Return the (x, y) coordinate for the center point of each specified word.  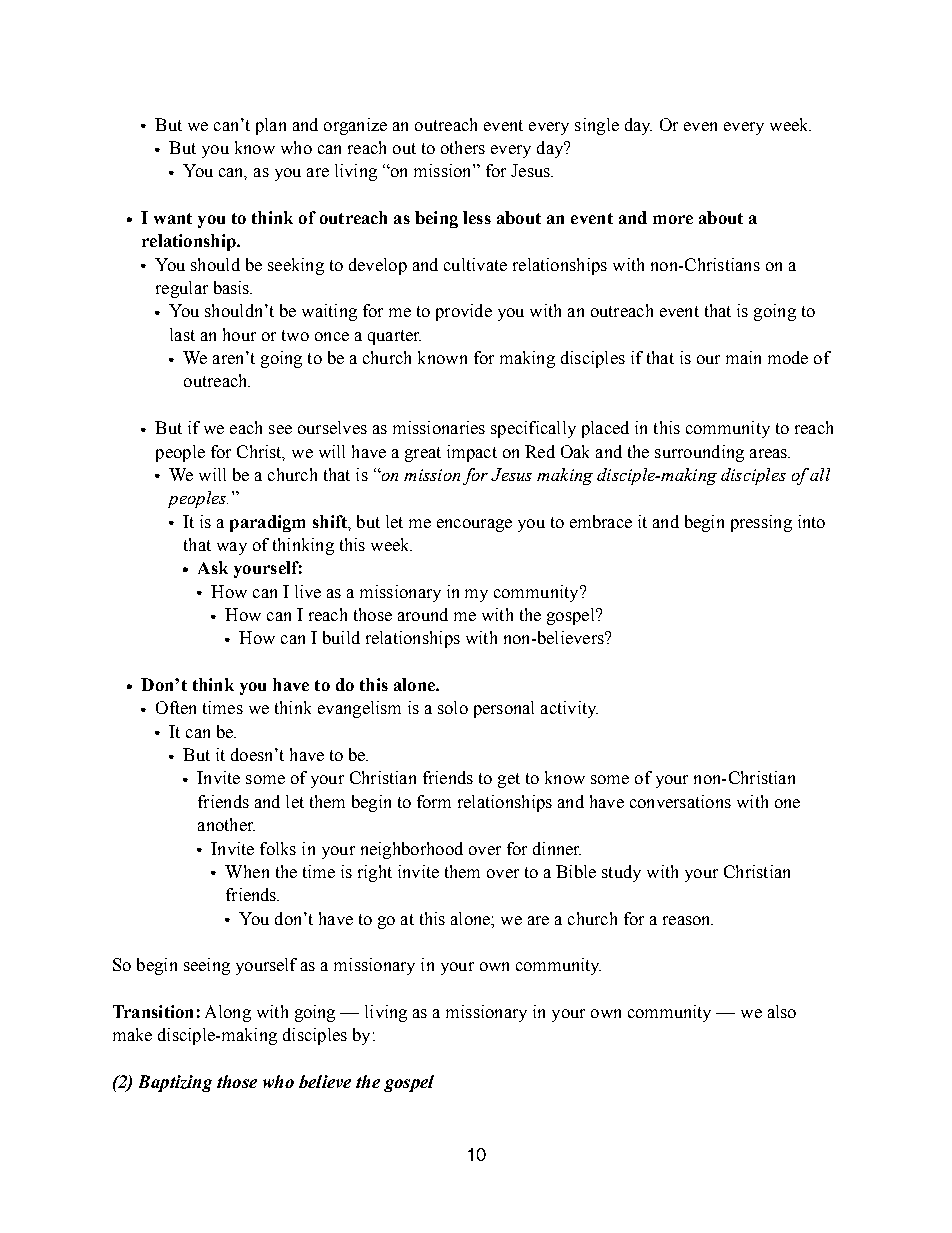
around (423, 614)
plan (271, 126)
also (782, 1011)
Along (228, 1013)
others (463, 147)
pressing (761, 523)
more (673, 219)
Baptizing (175, 1083)
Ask (213, 567)
